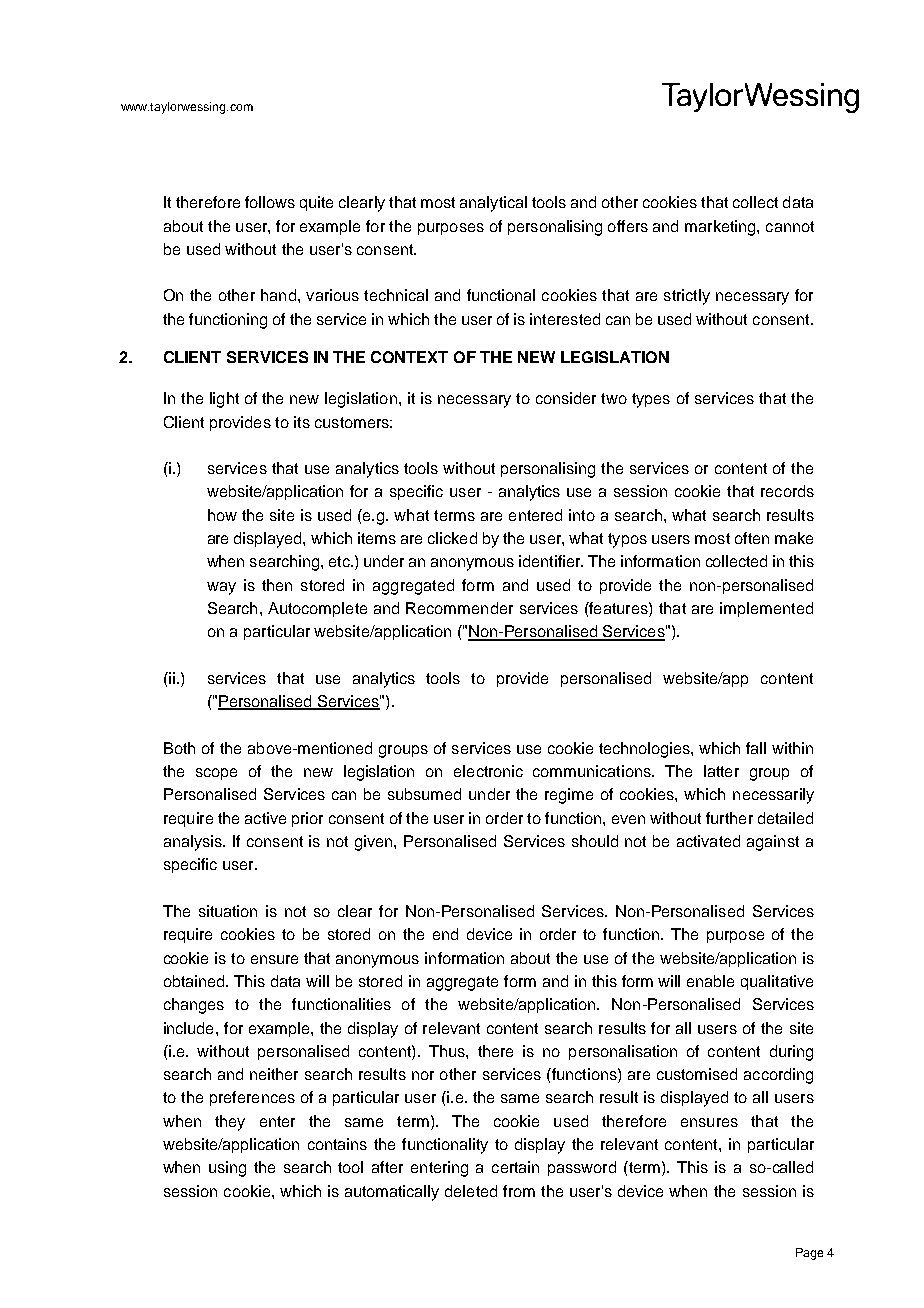 The image size is (924, 1308). Describe the element at coordinates (766, 609) in the screenshot. I see `implemented` at that location.
